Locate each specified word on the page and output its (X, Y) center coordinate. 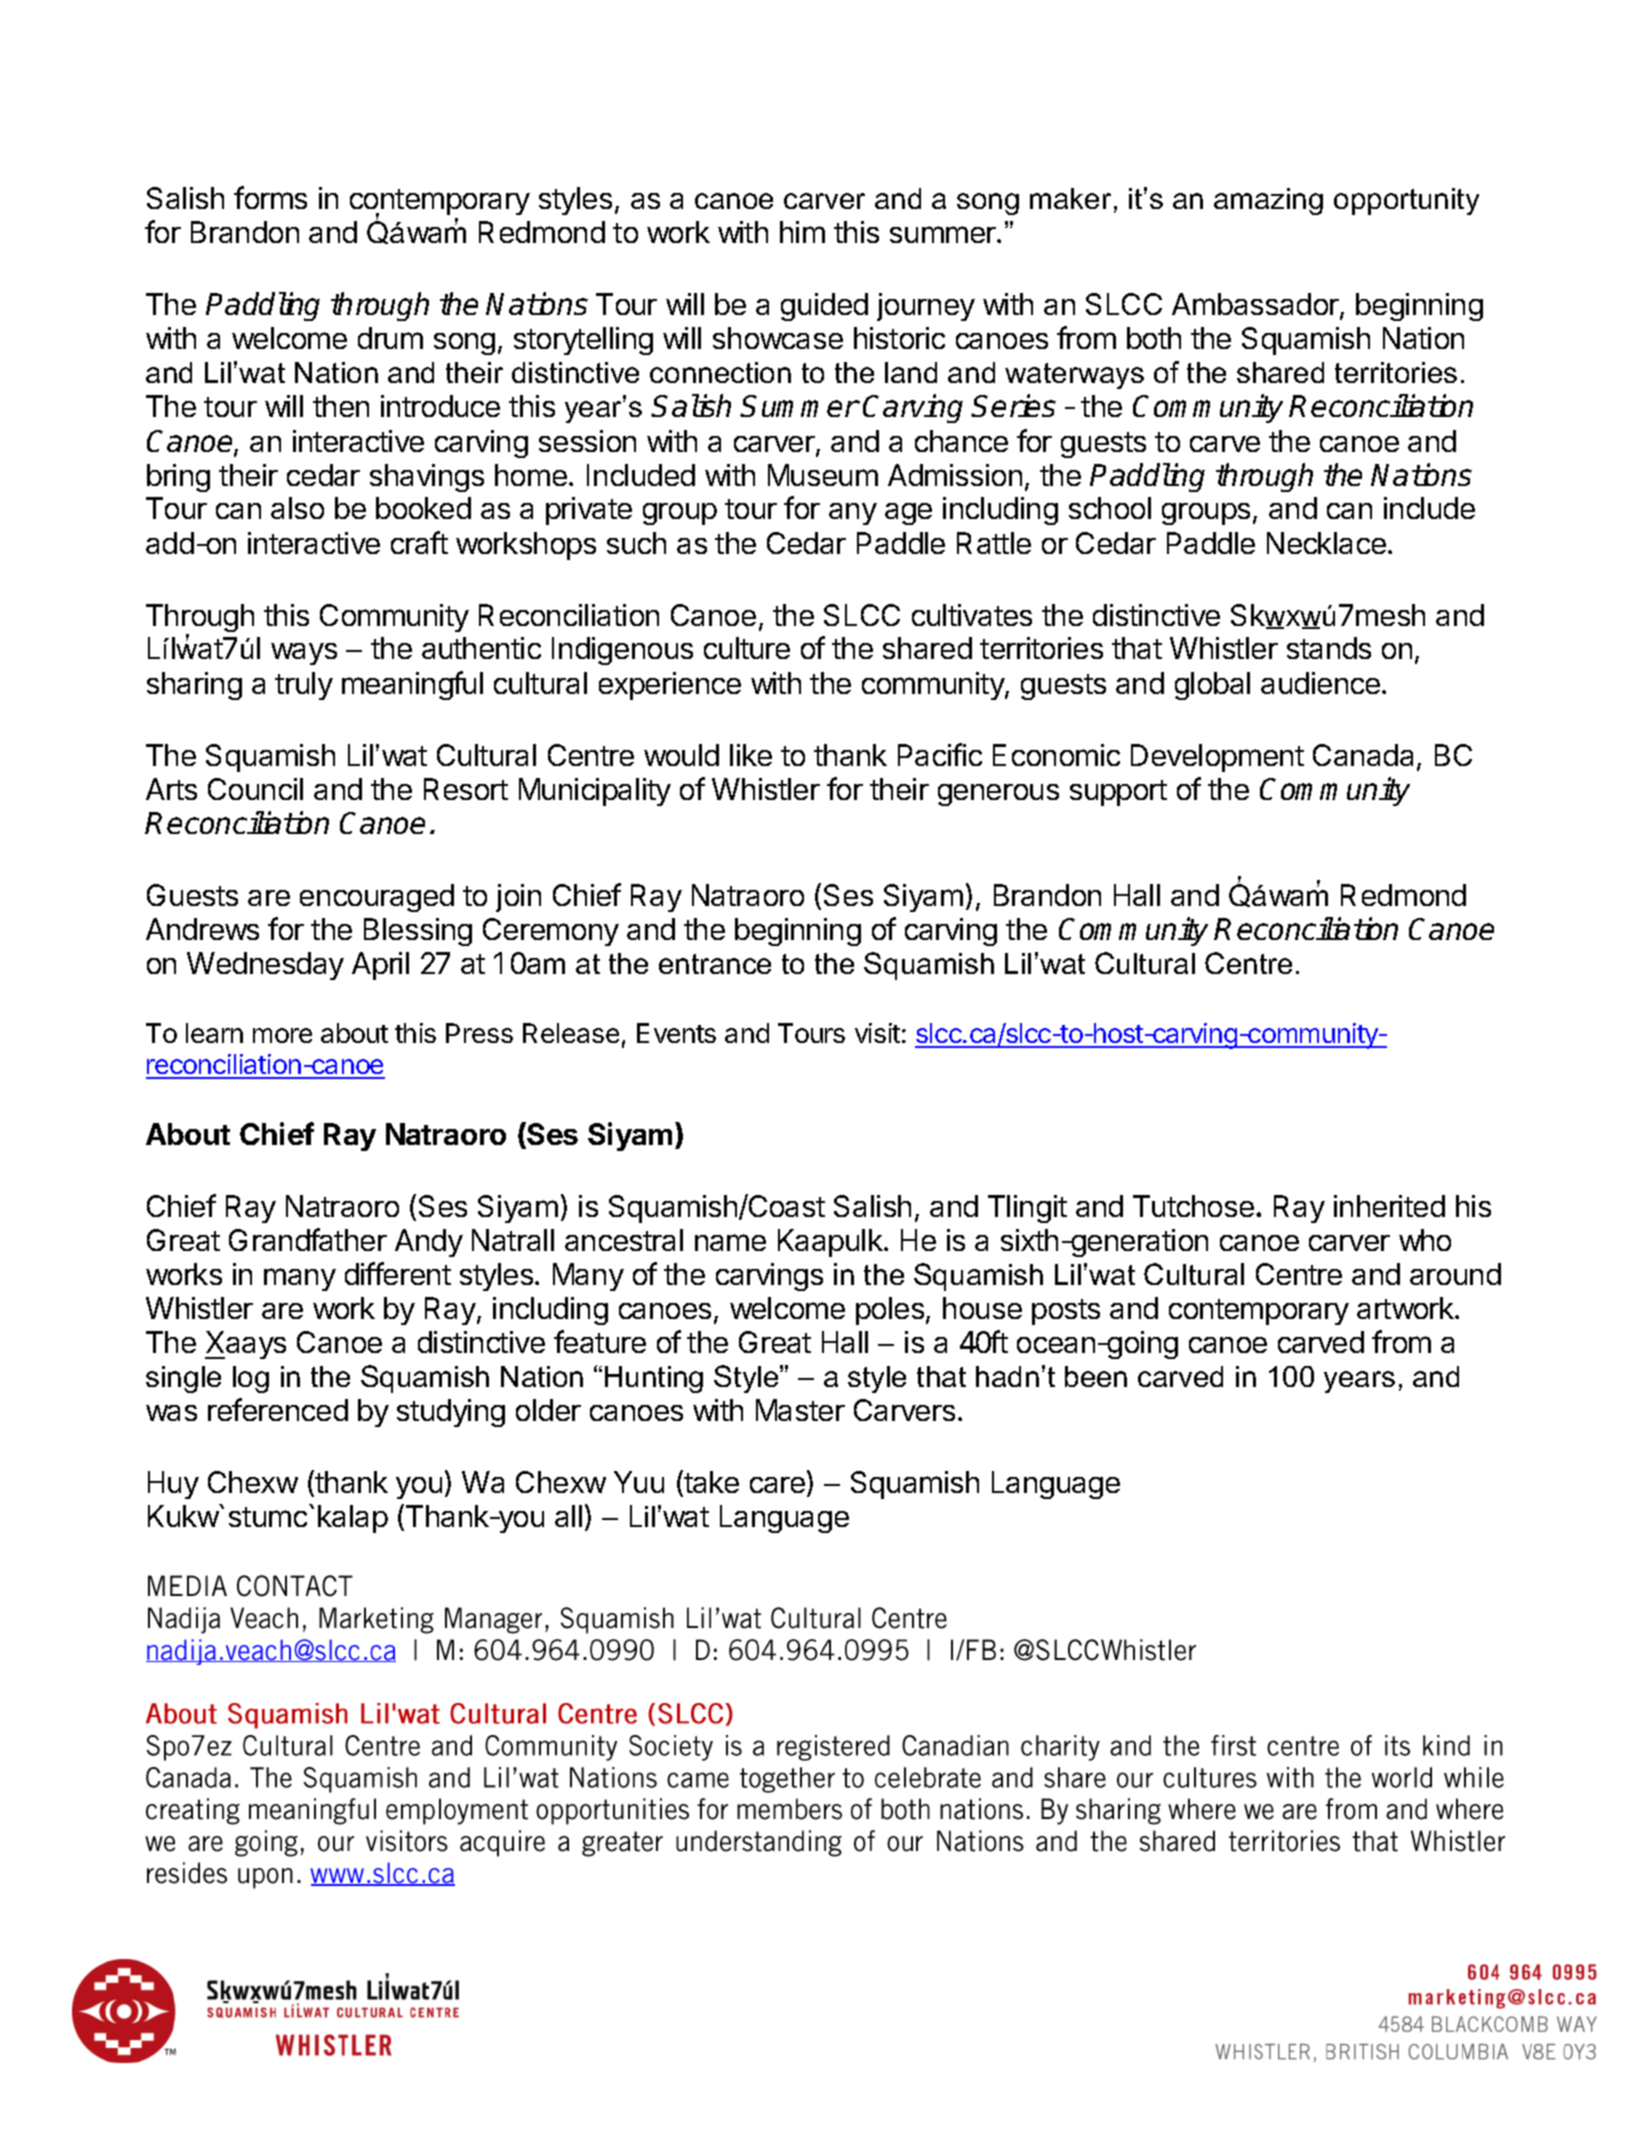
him (802, 232)
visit (877, 1033)
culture (747, 648)
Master (800, 1410)
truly (304, 686)
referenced (278, 1409)
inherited (1389, 1206)
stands (1329, 648)
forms (270, 197)
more (282, 1035)
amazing (1268, 201)
